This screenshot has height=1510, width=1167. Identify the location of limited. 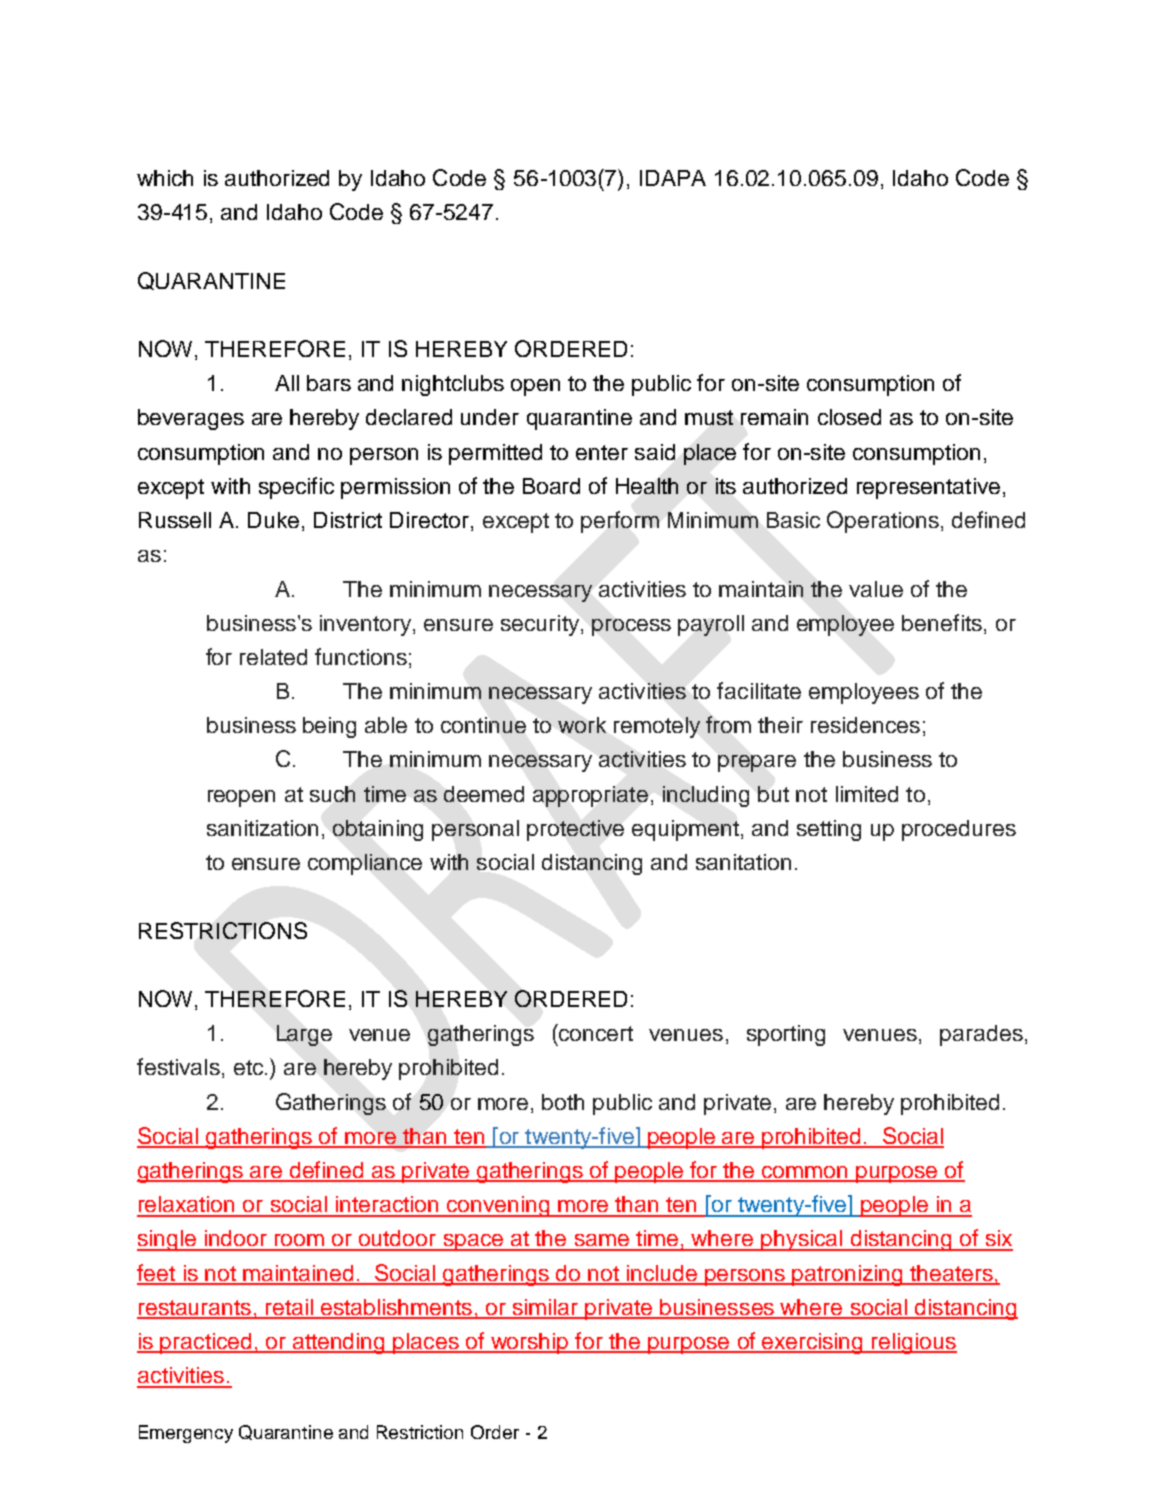
(867, 794).
